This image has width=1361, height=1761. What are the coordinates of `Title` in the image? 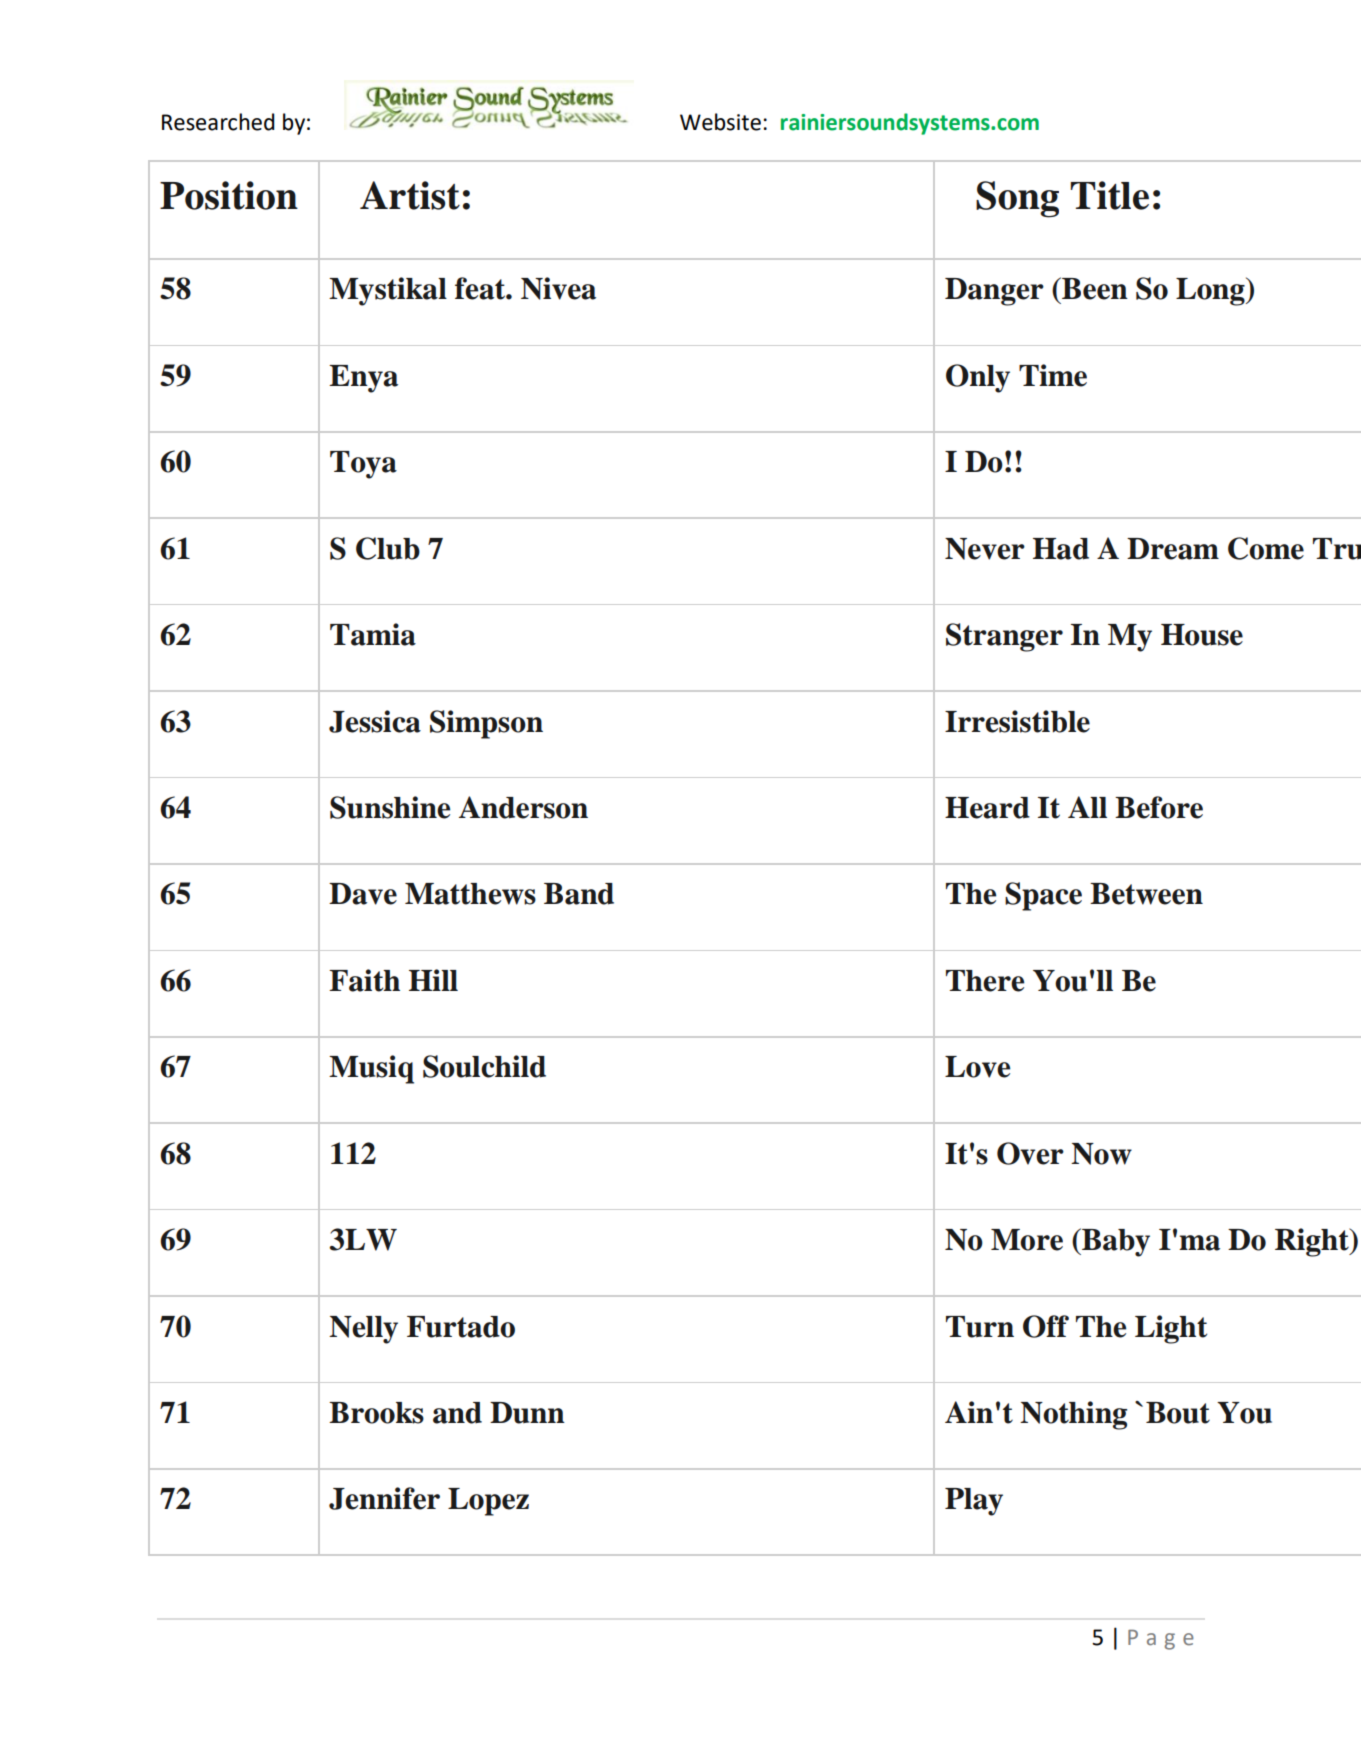 It's located at (1110, 195).
